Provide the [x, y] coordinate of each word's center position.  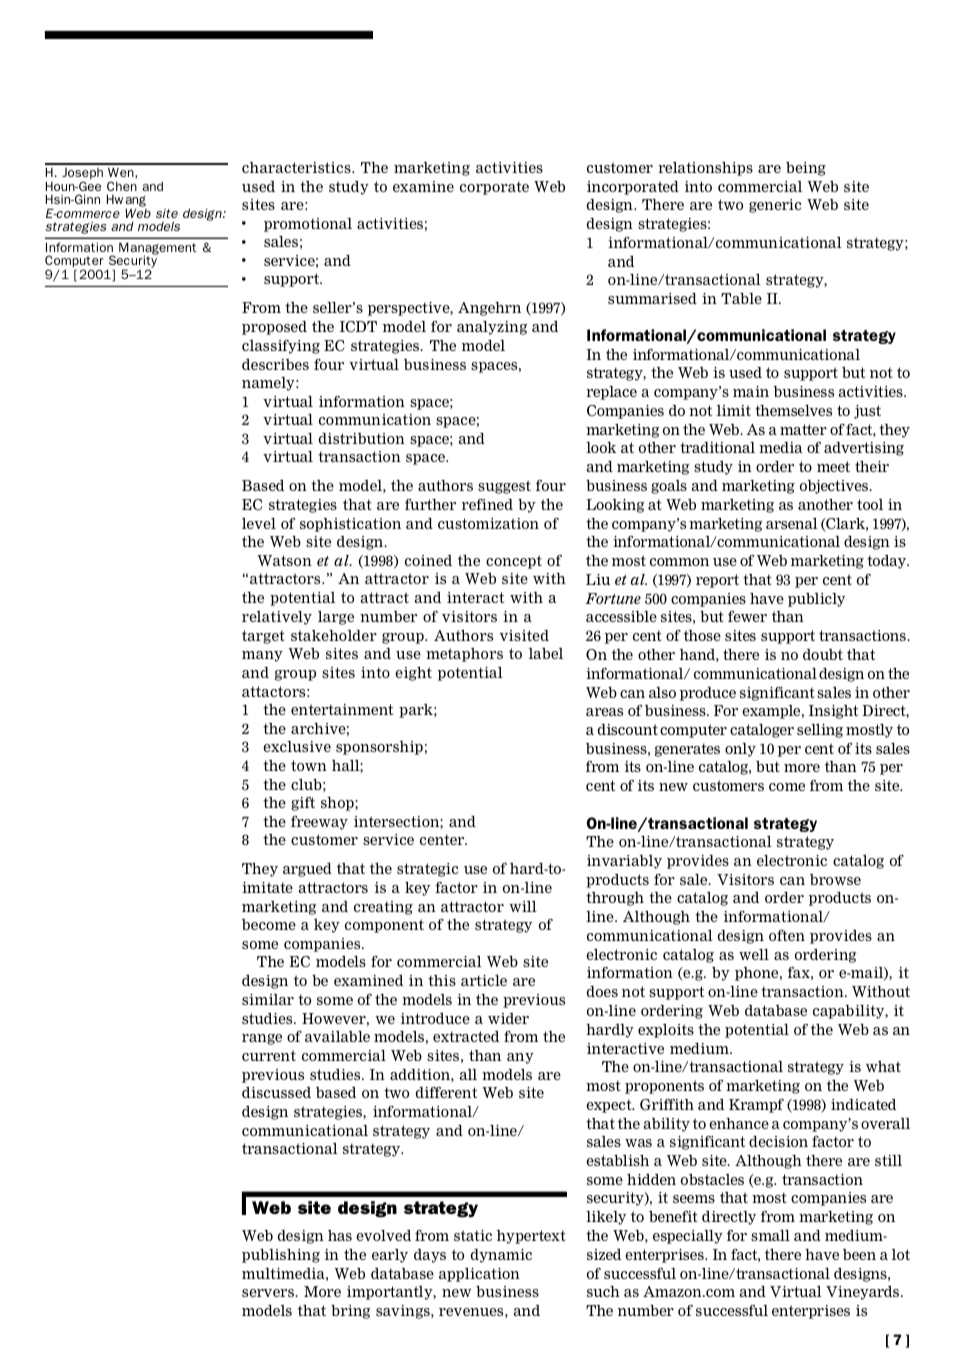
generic [775, 206]
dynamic [501, 1256]
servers [269, 1293]
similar [268, 999]
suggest [504, 487]
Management [157, 249]
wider [508, 1018]
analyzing [492, 328]
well [754, 954]
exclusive [297, 746]
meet [833, 466]
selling [820, 731]
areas [604, 712]
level [259, 523]
